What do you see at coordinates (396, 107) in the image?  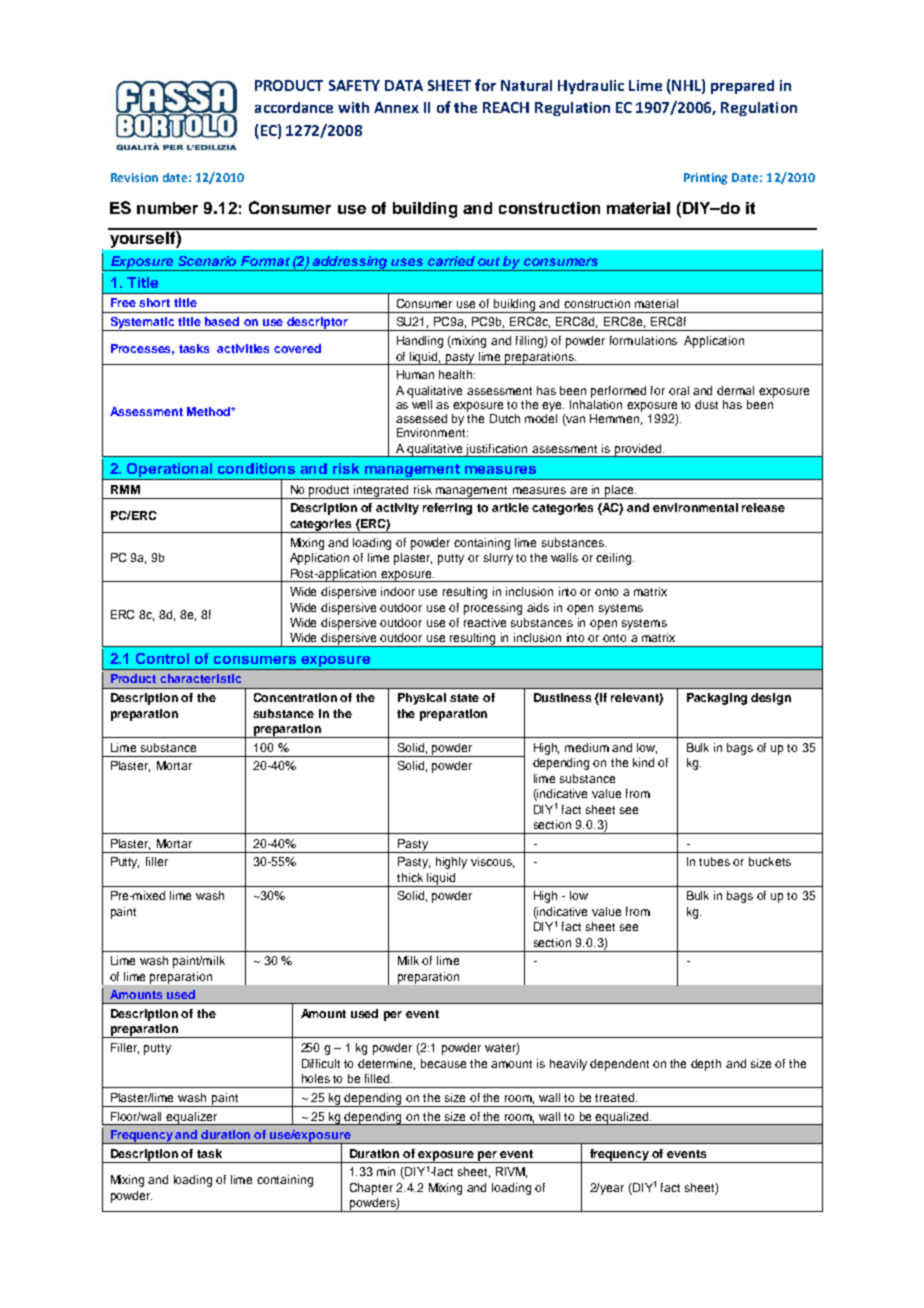 I see `Annex` at bounding box center [396, 107].
